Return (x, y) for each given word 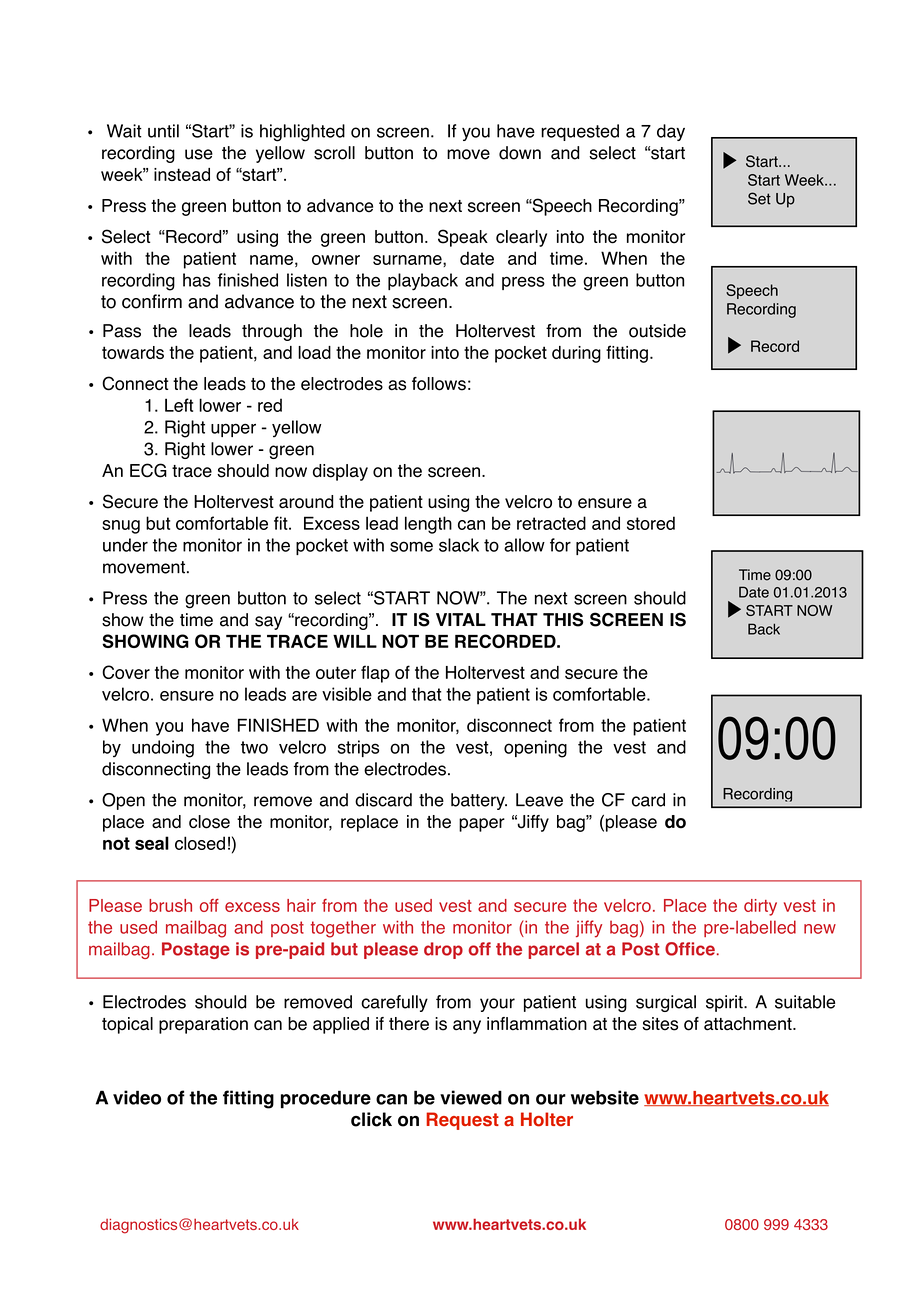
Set (759, 198)
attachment (749, 1024)
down (520, 153)
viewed (471, 1097)
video (137, 1097)
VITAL (461, 619)
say (268, 623)
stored (651, 523)
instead (182, 174)
